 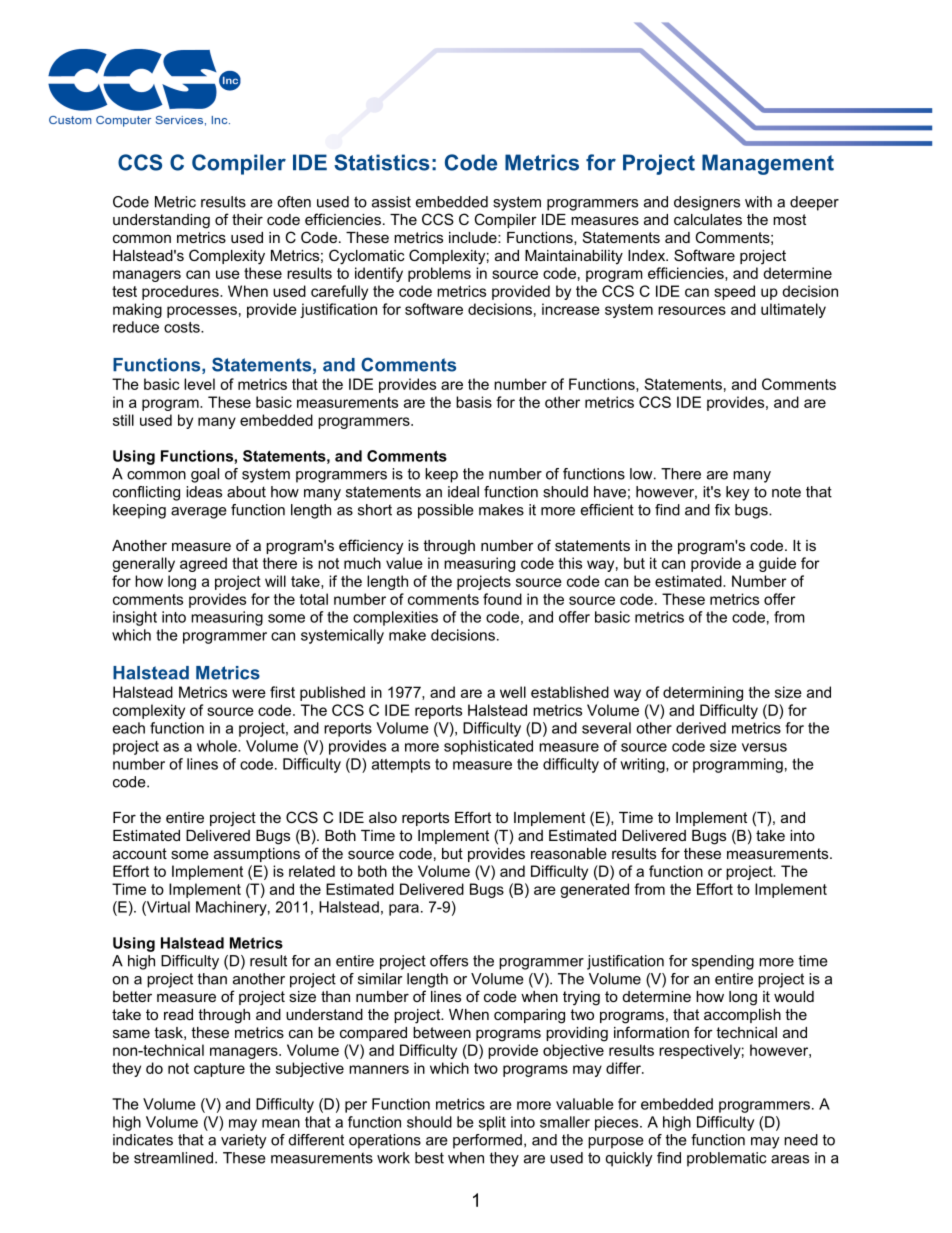 What do you see at coordinates (257, 855) in the screenshot?
I see `assumptions` at bounding box center [257, 855].
